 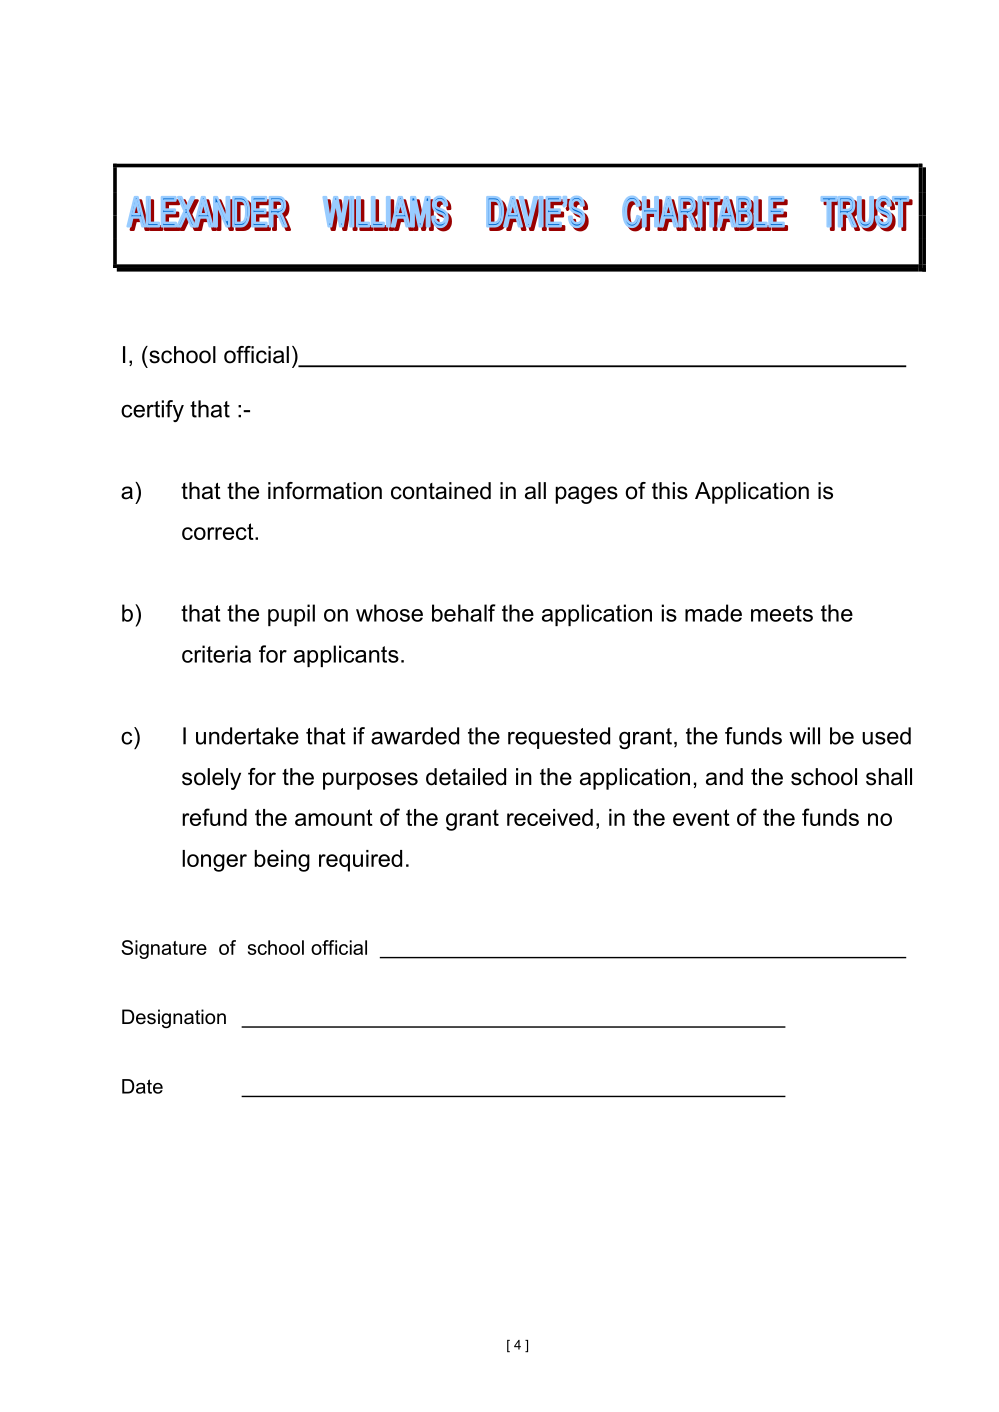 I want to click on meets, so click(x=782, y=613).
